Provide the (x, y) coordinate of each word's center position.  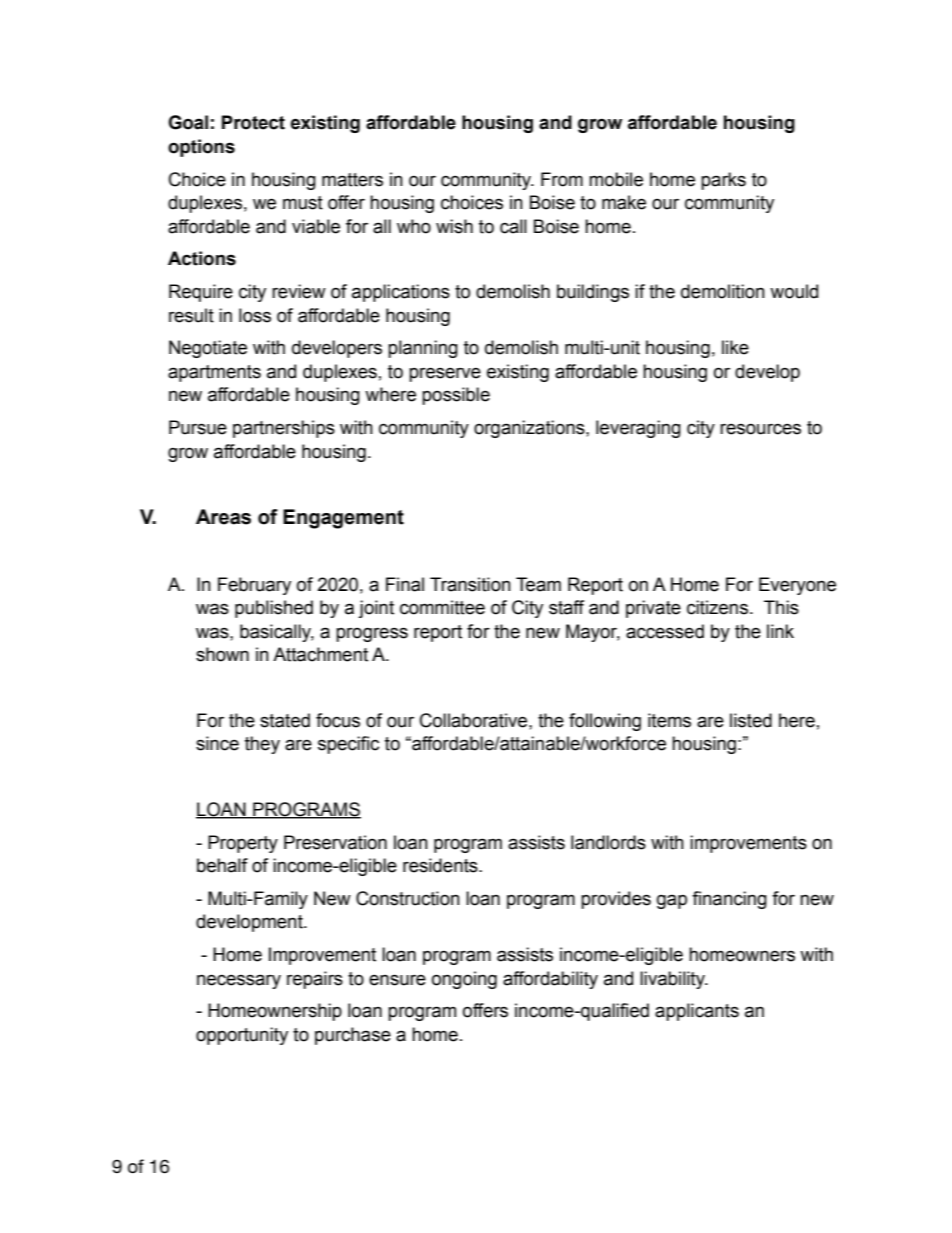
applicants (697, 1012)
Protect (253, 122)
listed (751, 720)
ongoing (464, 980)
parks (723, 181)
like (735, 347)
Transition (470, 584)
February (254, 586)
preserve (445, 374)
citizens (717, 607)
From (562, 179)
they (262, 745)
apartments (214, 373)
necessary (239, 981)
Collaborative (475, 720)
